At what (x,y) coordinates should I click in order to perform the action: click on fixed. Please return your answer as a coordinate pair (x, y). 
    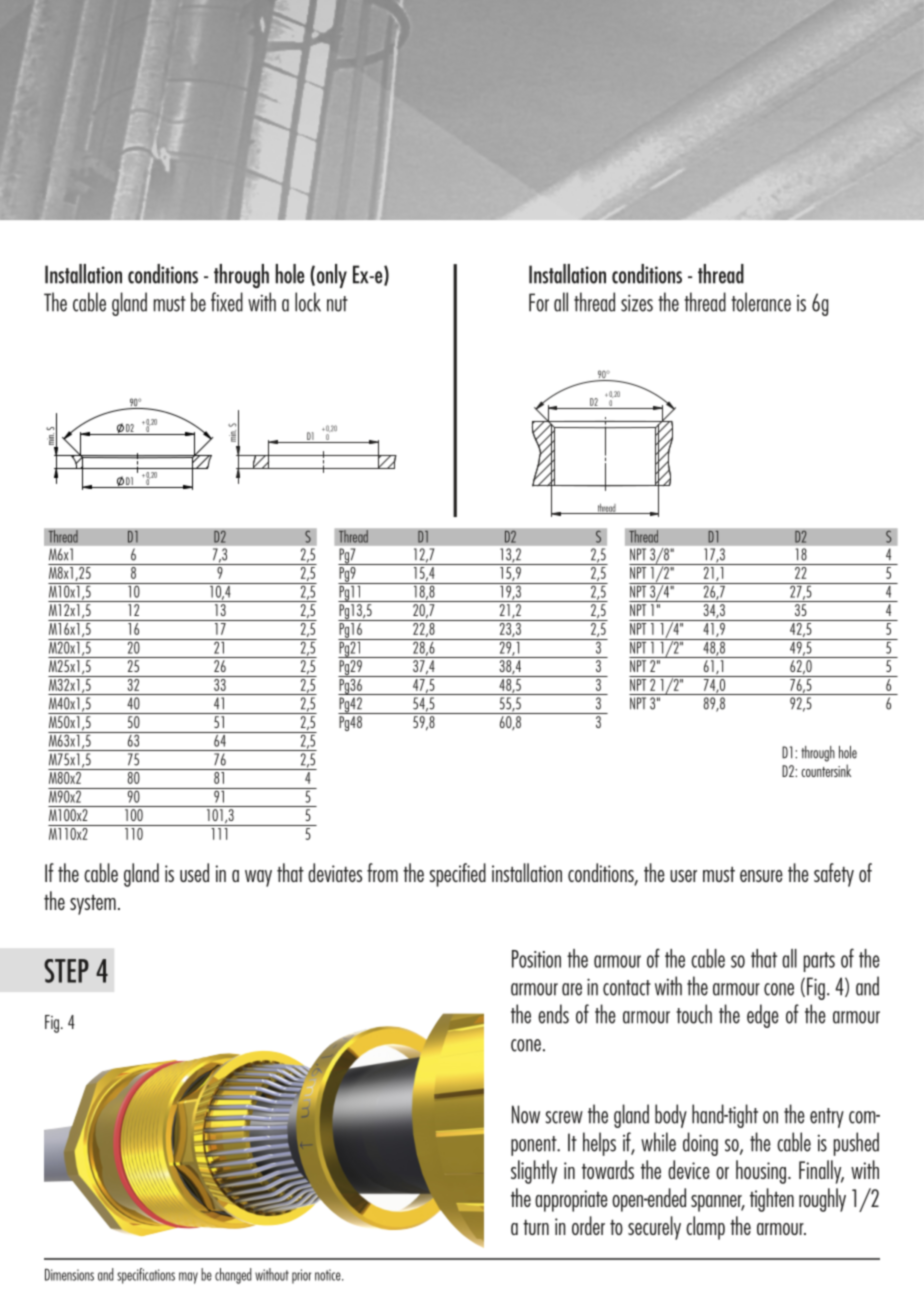
    Looking at the image, I should click on (227, 302).
